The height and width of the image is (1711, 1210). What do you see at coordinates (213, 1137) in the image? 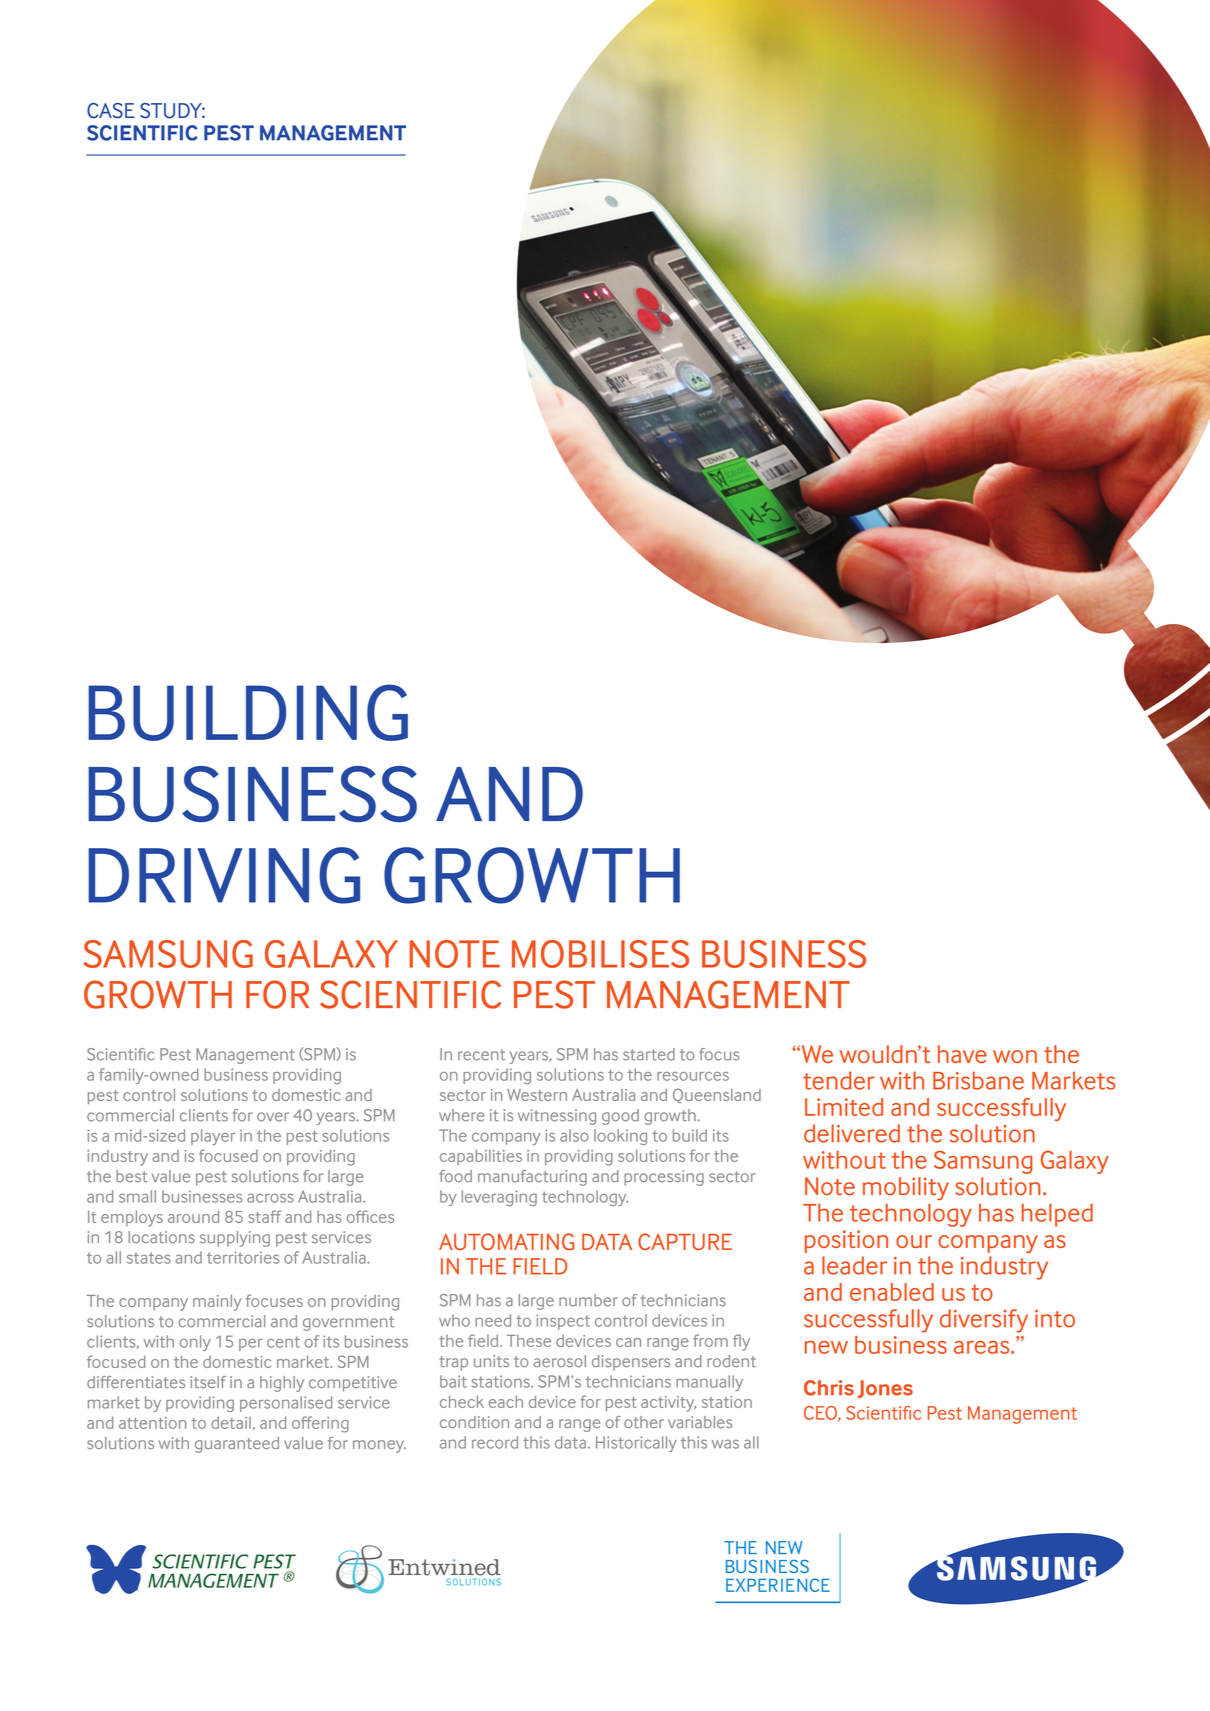
I see `player` at bounding box center [213, 1137].
